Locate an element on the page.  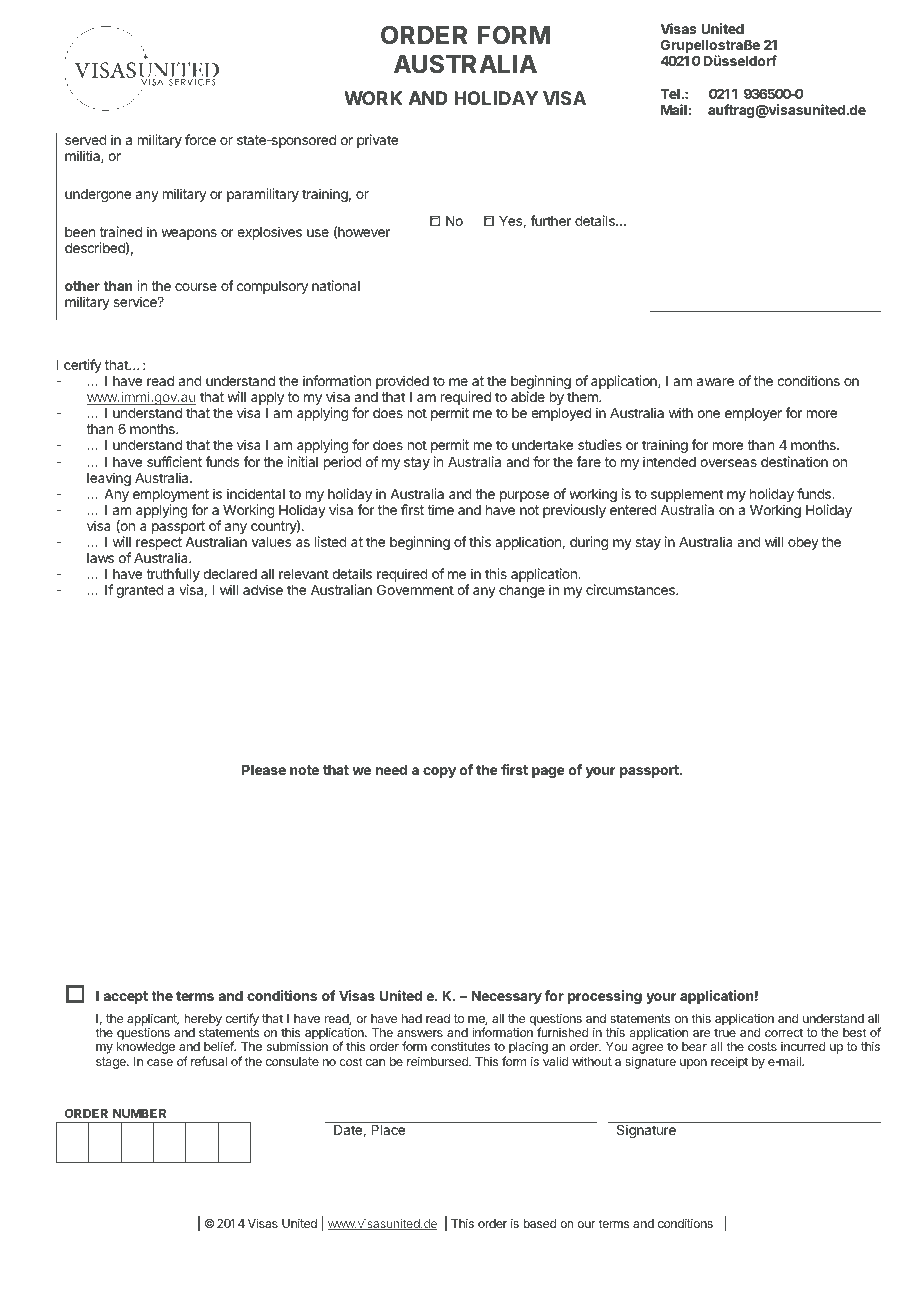
NUMBER is located at coordinates (139, 1113).
